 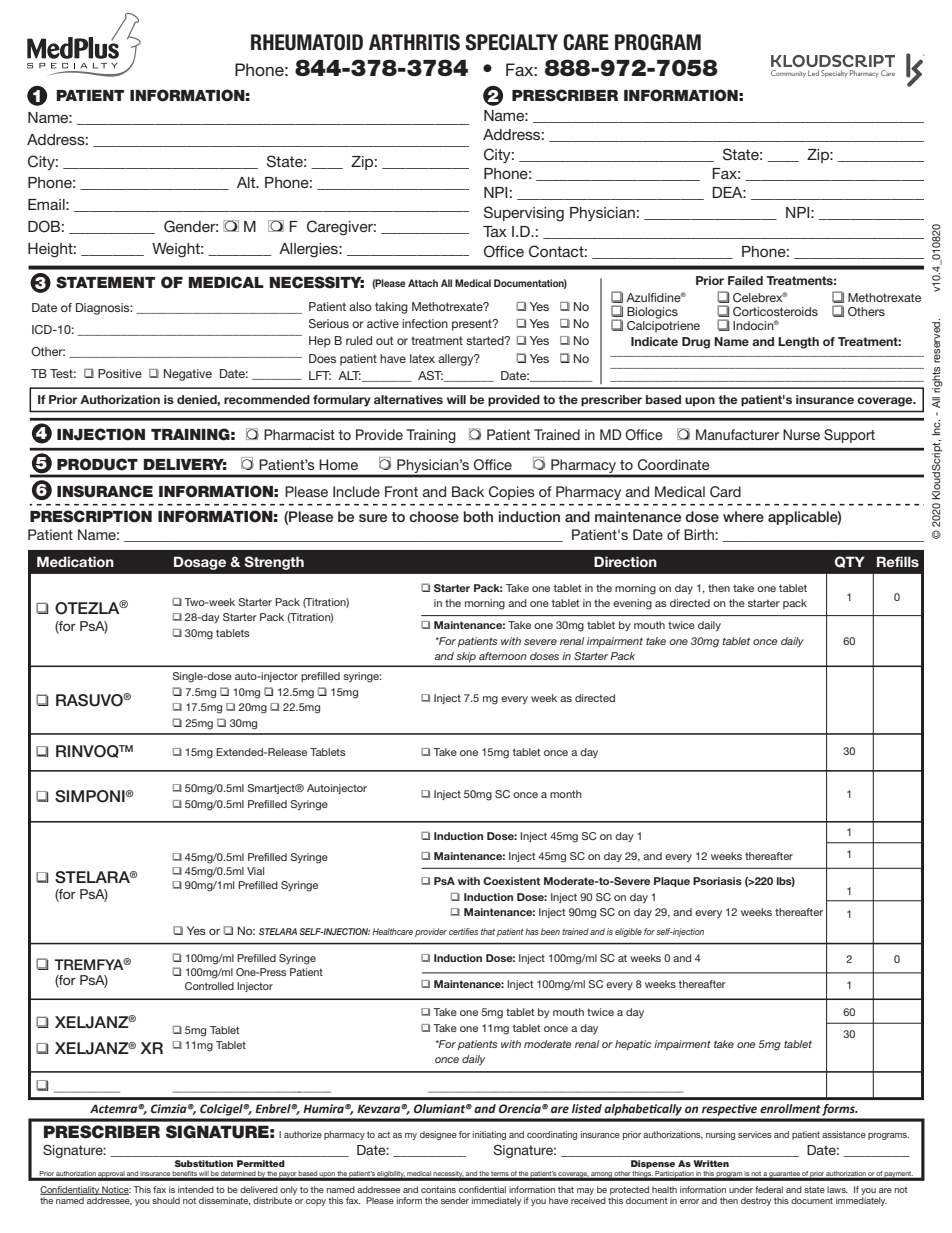 I want to click on PRODUCT, so click(x=97, y=464).
